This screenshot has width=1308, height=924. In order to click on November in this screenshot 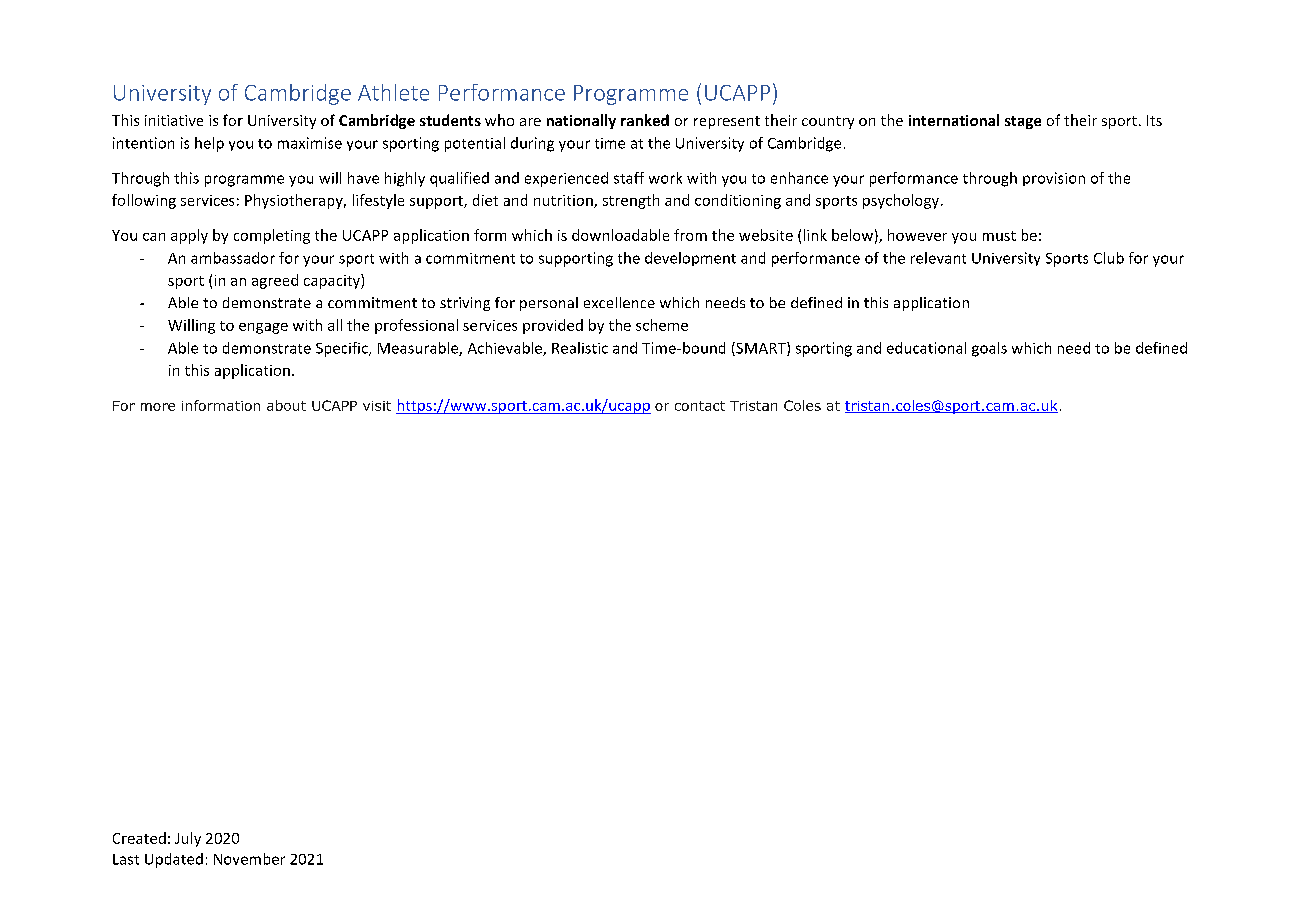, I will do `click(249, 859)`.
